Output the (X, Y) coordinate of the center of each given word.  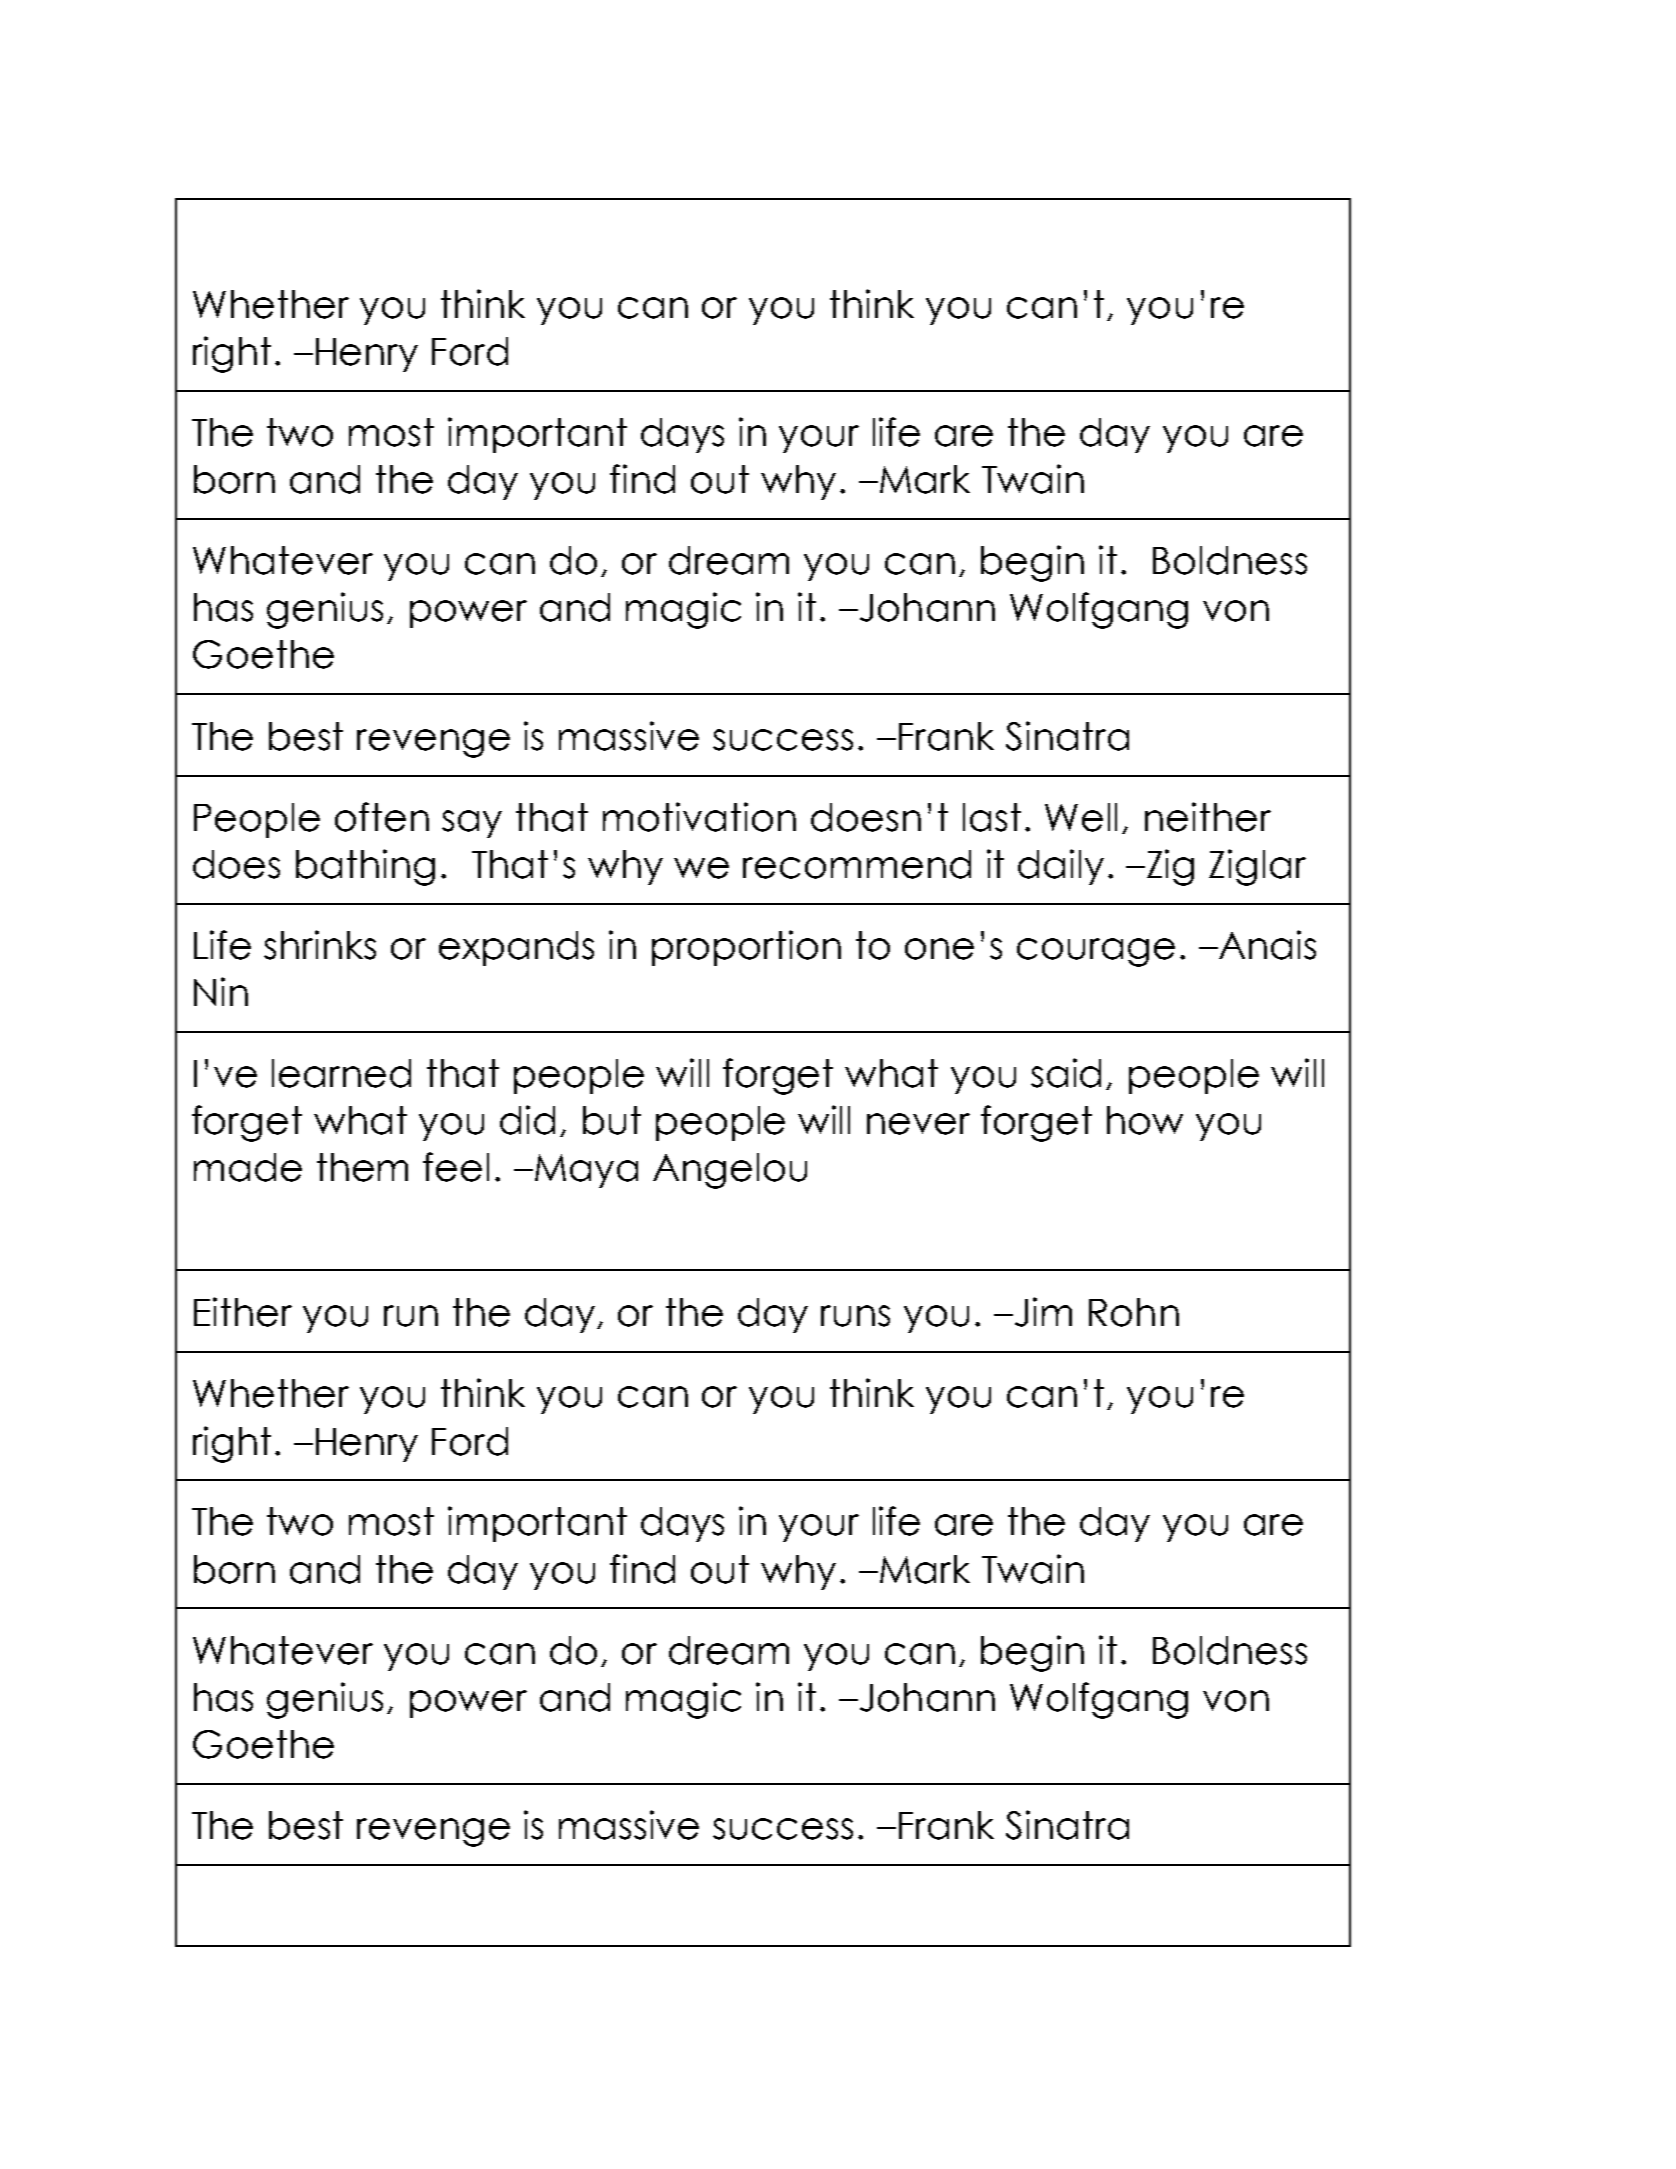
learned (341, 1073)
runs (855, 1316)
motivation (699, 817)
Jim (1042, 1312)
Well (1081, 817)
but (612, 1120)
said (1066, 1073)
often (382, 817)
